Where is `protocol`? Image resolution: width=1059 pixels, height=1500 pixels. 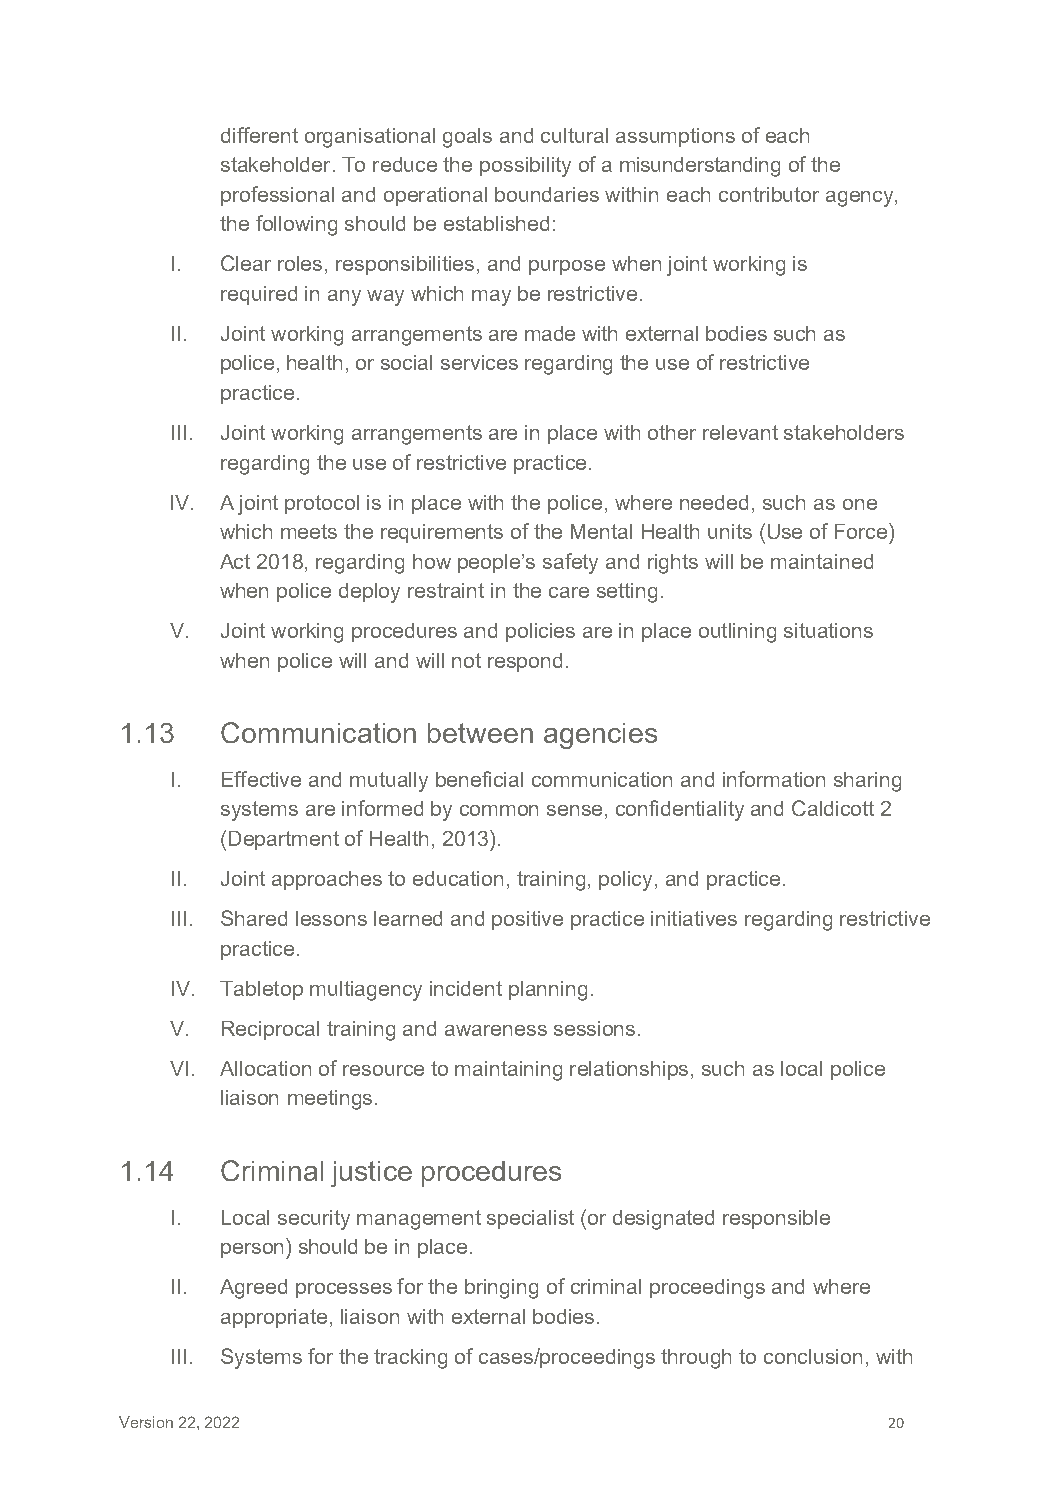
protocol is located at coordinates (322, 504).
